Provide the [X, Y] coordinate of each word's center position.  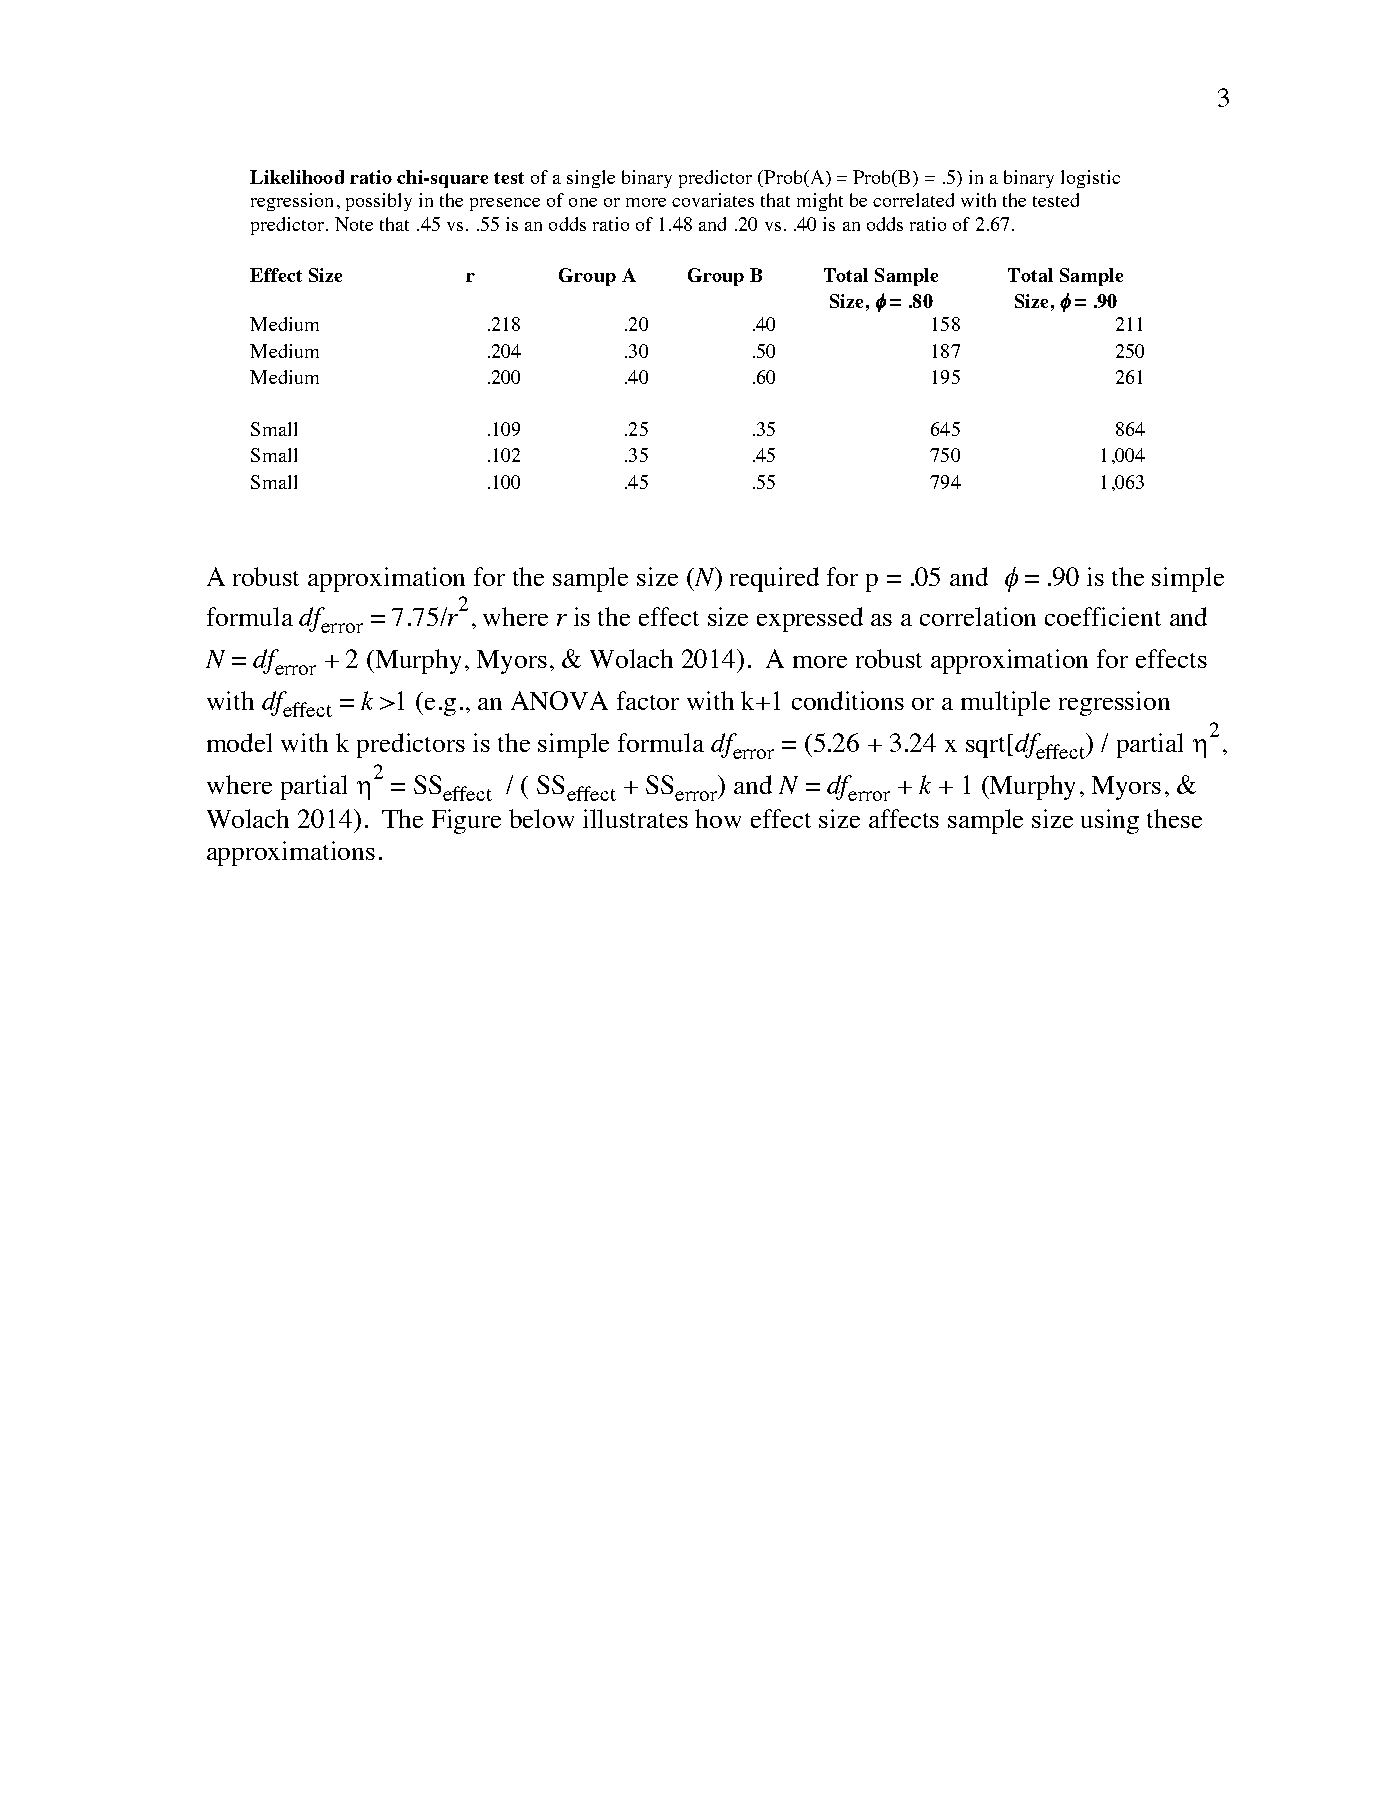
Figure [466, 821]
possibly [379, 202]
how [718, 818]
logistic [1090, 179]
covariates [713, 200]
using [1110, 821]
